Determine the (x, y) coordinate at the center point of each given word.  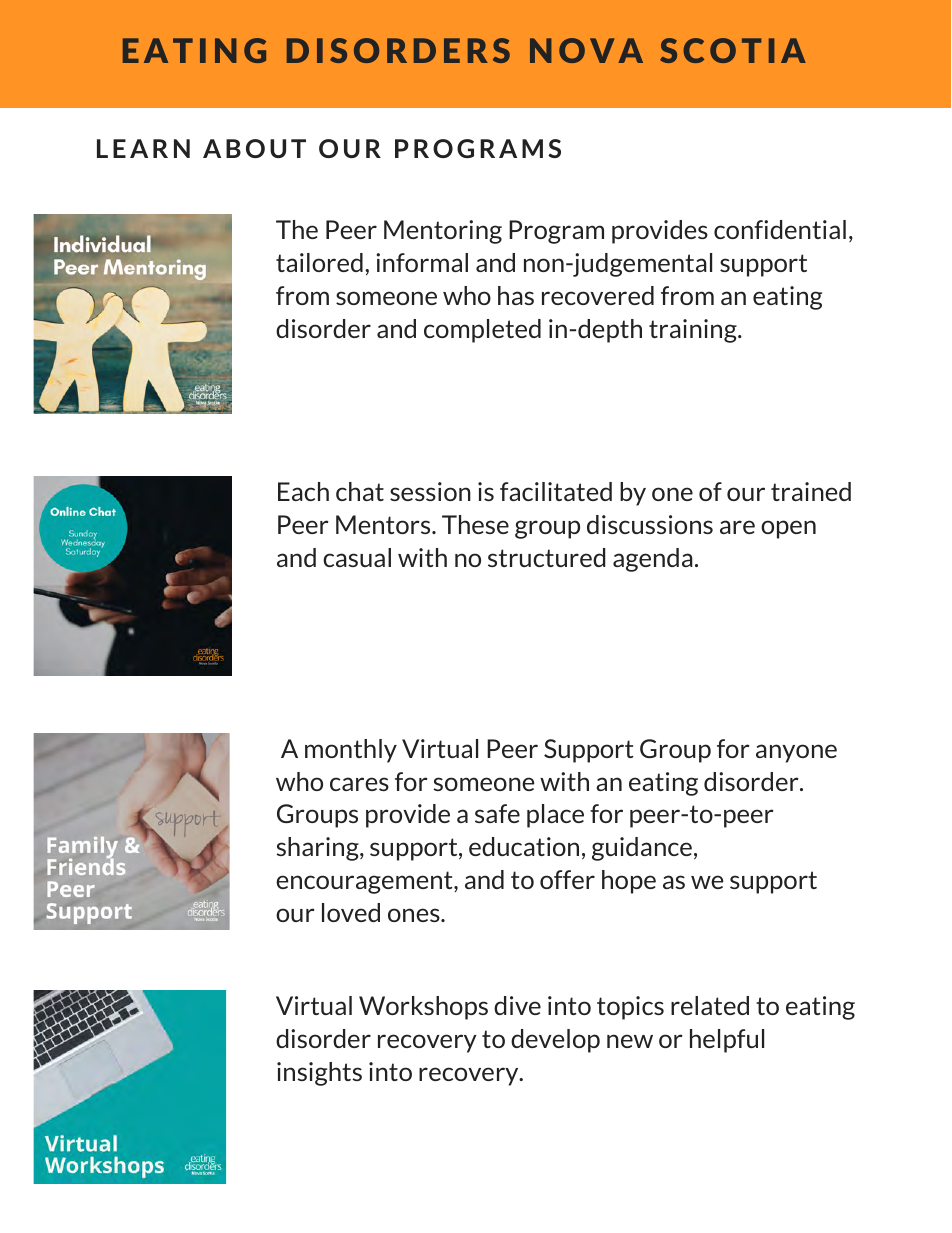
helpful (727, 1041)
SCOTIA (733, 50)
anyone (796, 753)
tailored (319, 262)
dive (517, 1005)
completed (482, 331)
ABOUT (254, 148)
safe (497, 813)
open (788, 529)
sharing (318, 849)
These (475, 524)
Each (303, 491)
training (694, 331)
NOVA (586, 50)
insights (319, 1074)
